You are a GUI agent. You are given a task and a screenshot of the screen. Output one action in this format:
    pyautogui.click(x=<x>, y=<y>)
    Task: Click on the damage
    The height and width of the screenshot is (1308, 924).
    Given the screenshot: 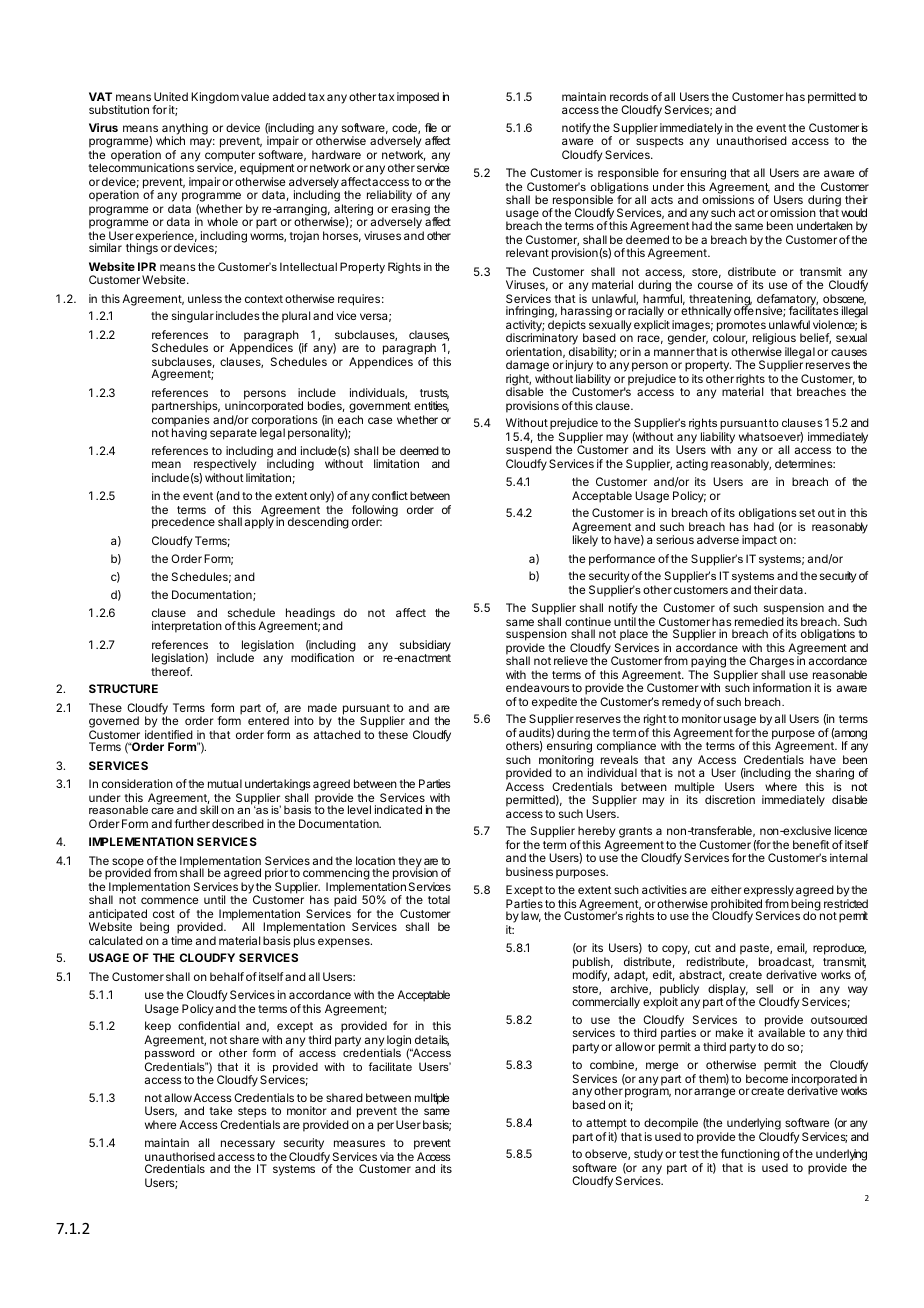 What is the action you would take?
    pyautogui.click(x=528, y=367)
